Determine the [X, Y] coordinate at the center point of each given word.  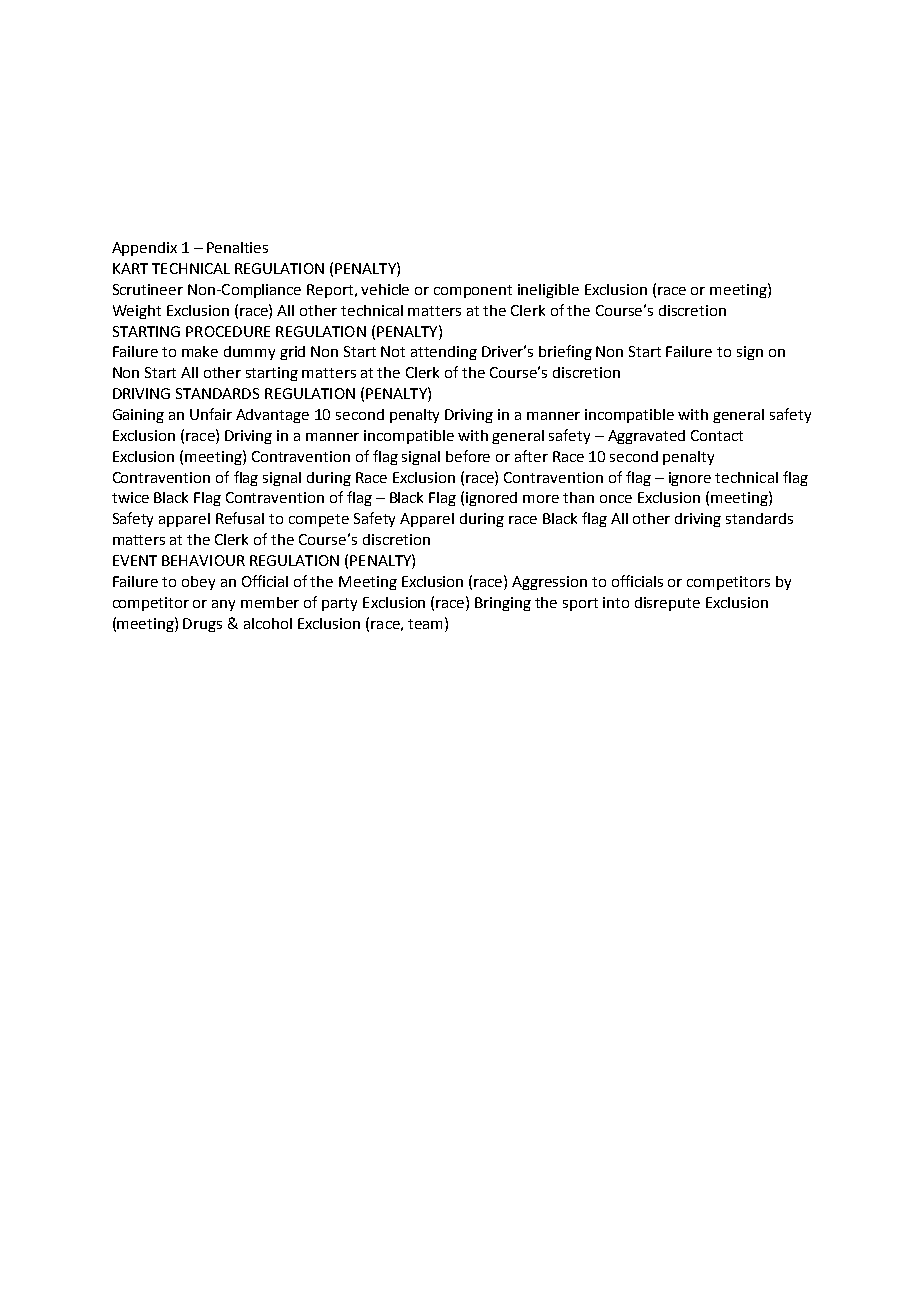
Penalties [237, 247]
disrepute [667, 604]
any [223, 605]
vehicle [385, 289]
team [427, 623]
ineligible [548, 291]
